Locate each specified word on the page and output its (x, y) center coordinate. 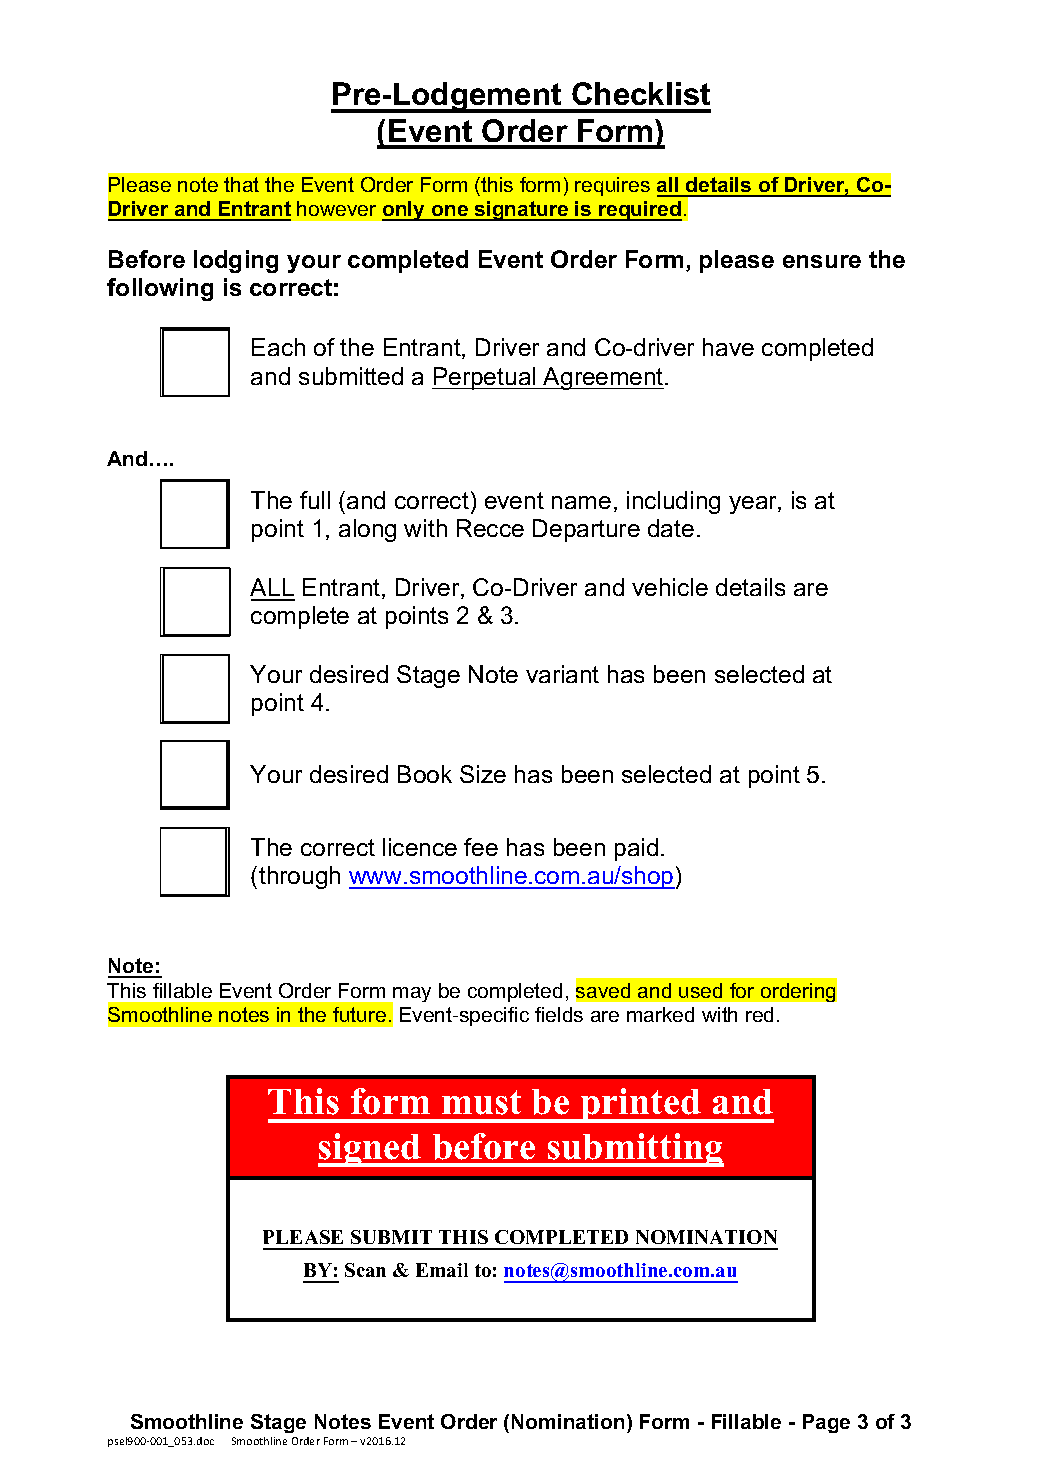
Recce (490, 528)
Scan (365, 1270)
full (315, 500)
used (700, 990)
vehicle (670, 587)
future (359, 1014)
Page (826, 1423)
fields (559, 1014)
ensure (822, 261)
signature (521, 211)
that (241, 184)
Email (442, 1270)
